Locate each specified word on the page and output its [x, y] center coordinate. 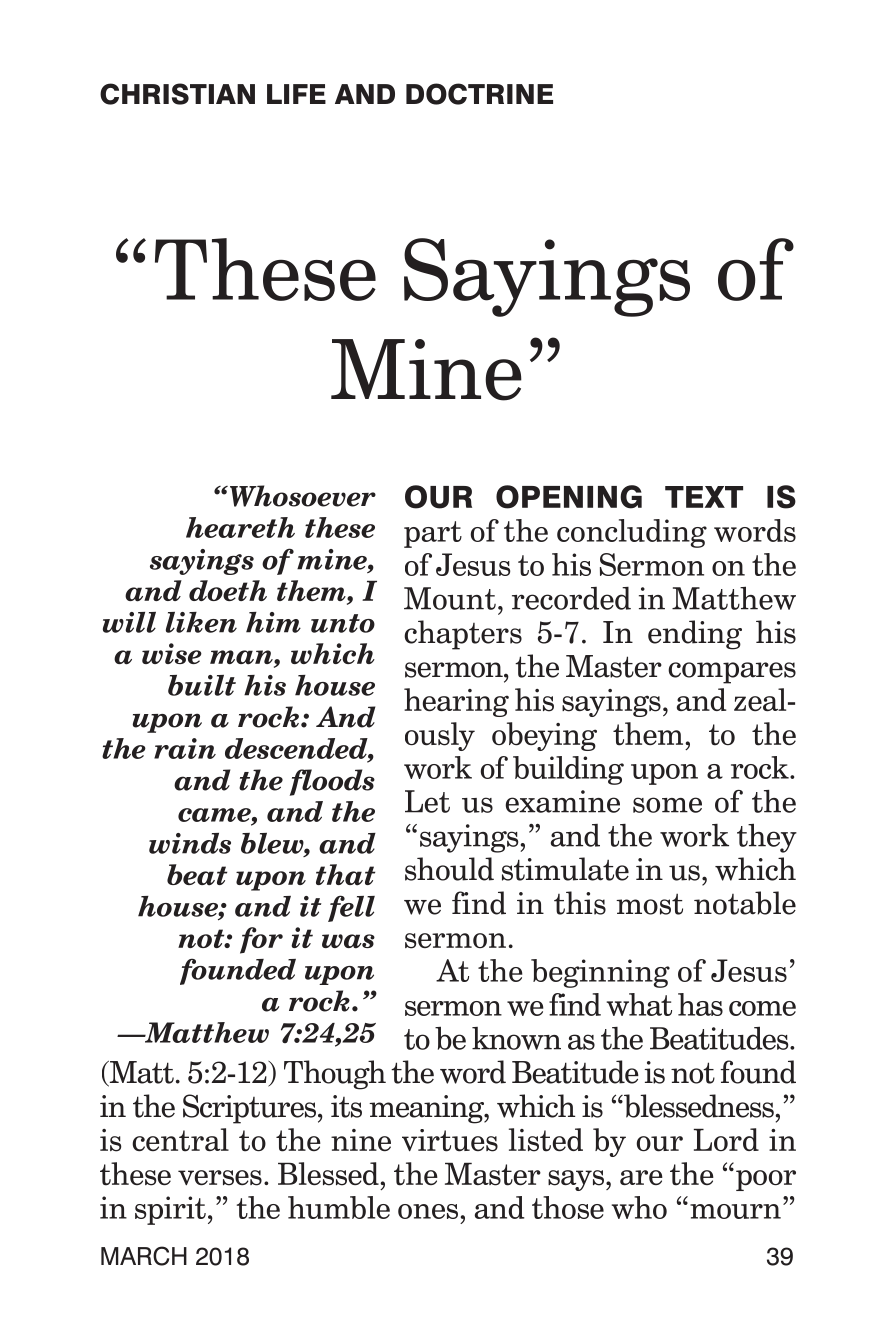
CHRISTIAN [177, 94]
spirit [170, 1210]
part [433, 534]
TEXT [704, 497]
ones [428, 1211]
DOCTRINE [479, 94]
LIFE [296, 94]
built [202, 685]
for [261, 940]
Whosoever [303, 496]
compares [732, 673]
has [700, 1004]
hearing [456, 702]
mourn [735, 1211]
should [449, 869]
